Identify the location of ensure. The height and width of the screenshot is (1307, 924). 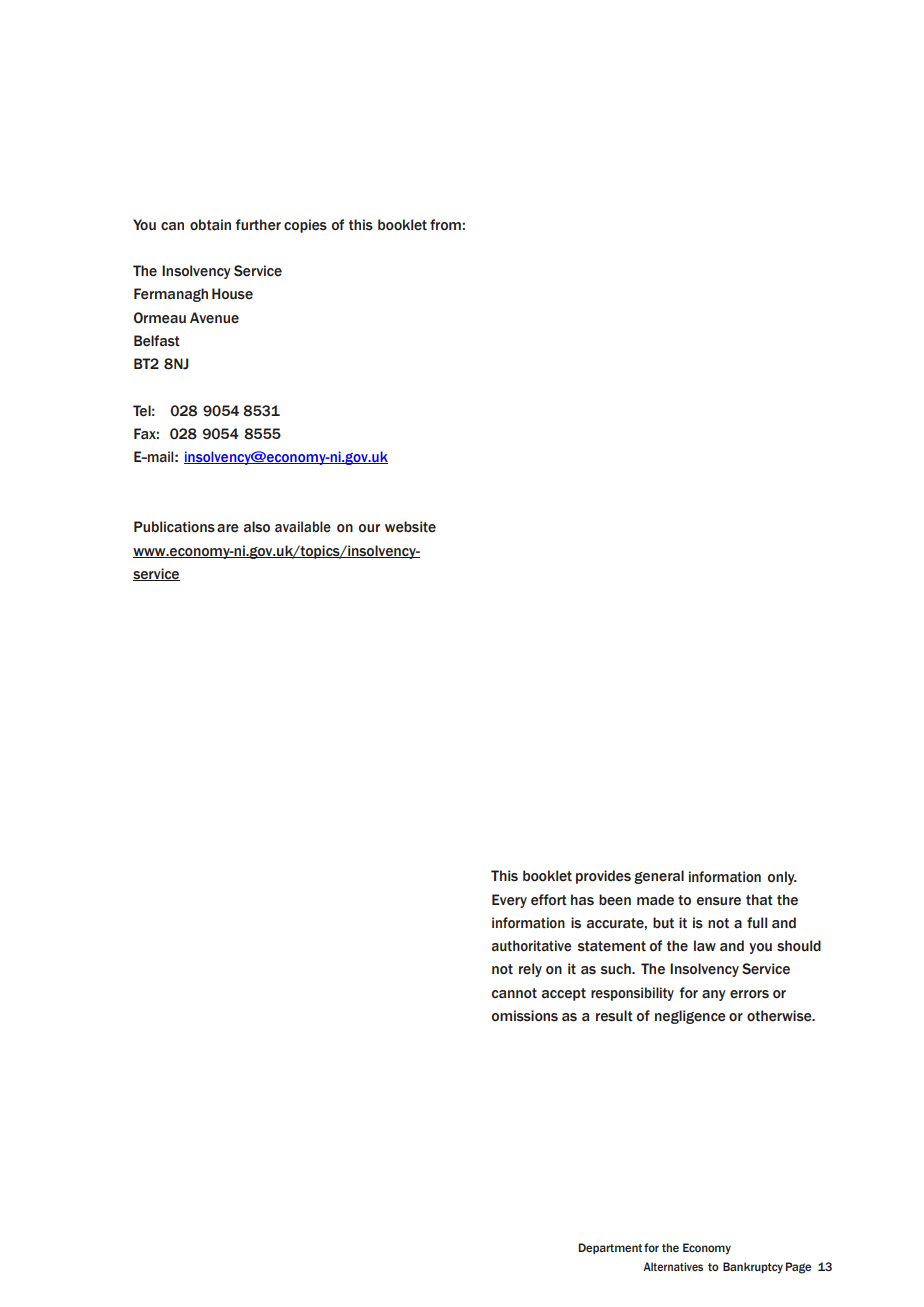
(719, 901).
